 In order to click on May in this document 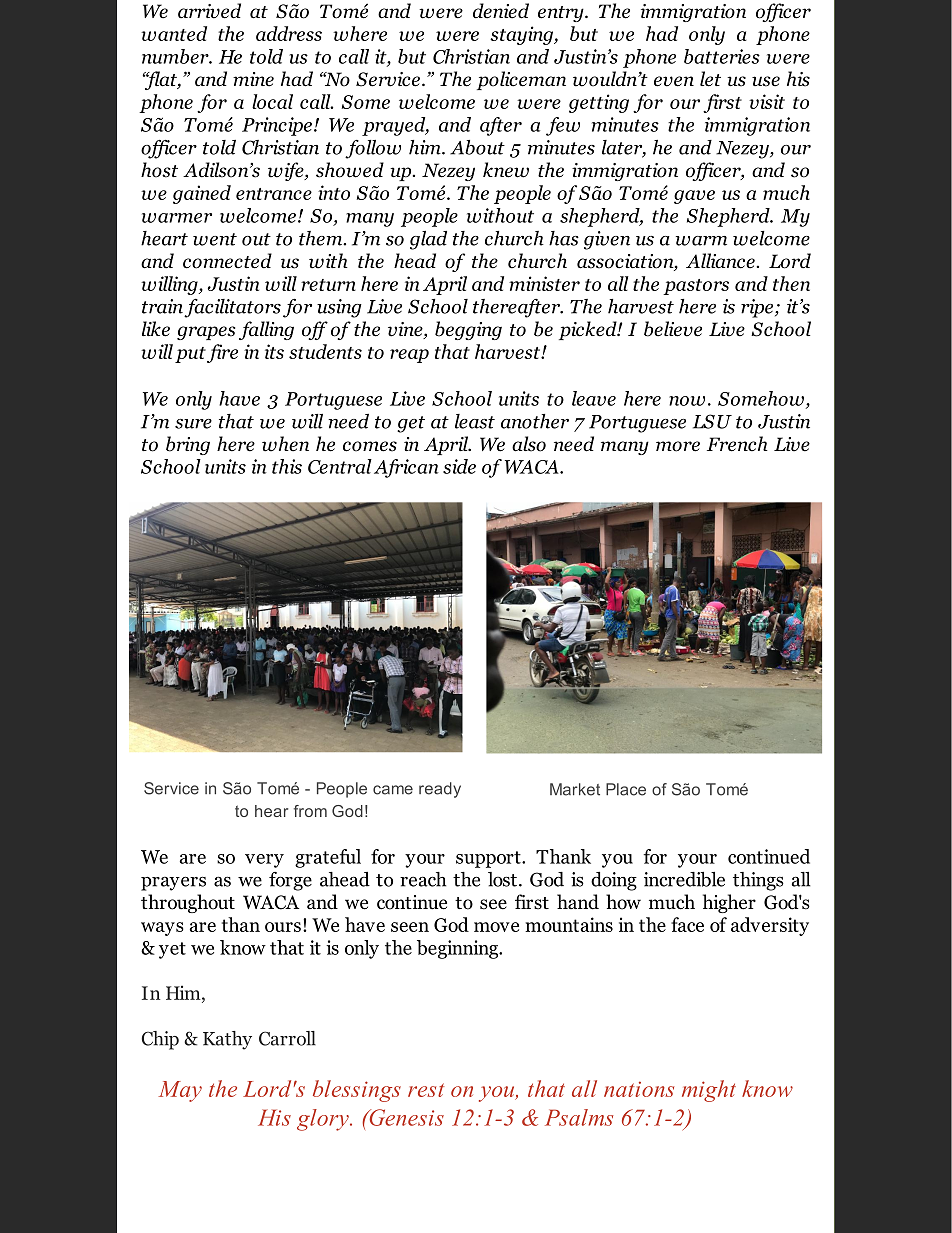, I will do `click(180, 1091)`.
